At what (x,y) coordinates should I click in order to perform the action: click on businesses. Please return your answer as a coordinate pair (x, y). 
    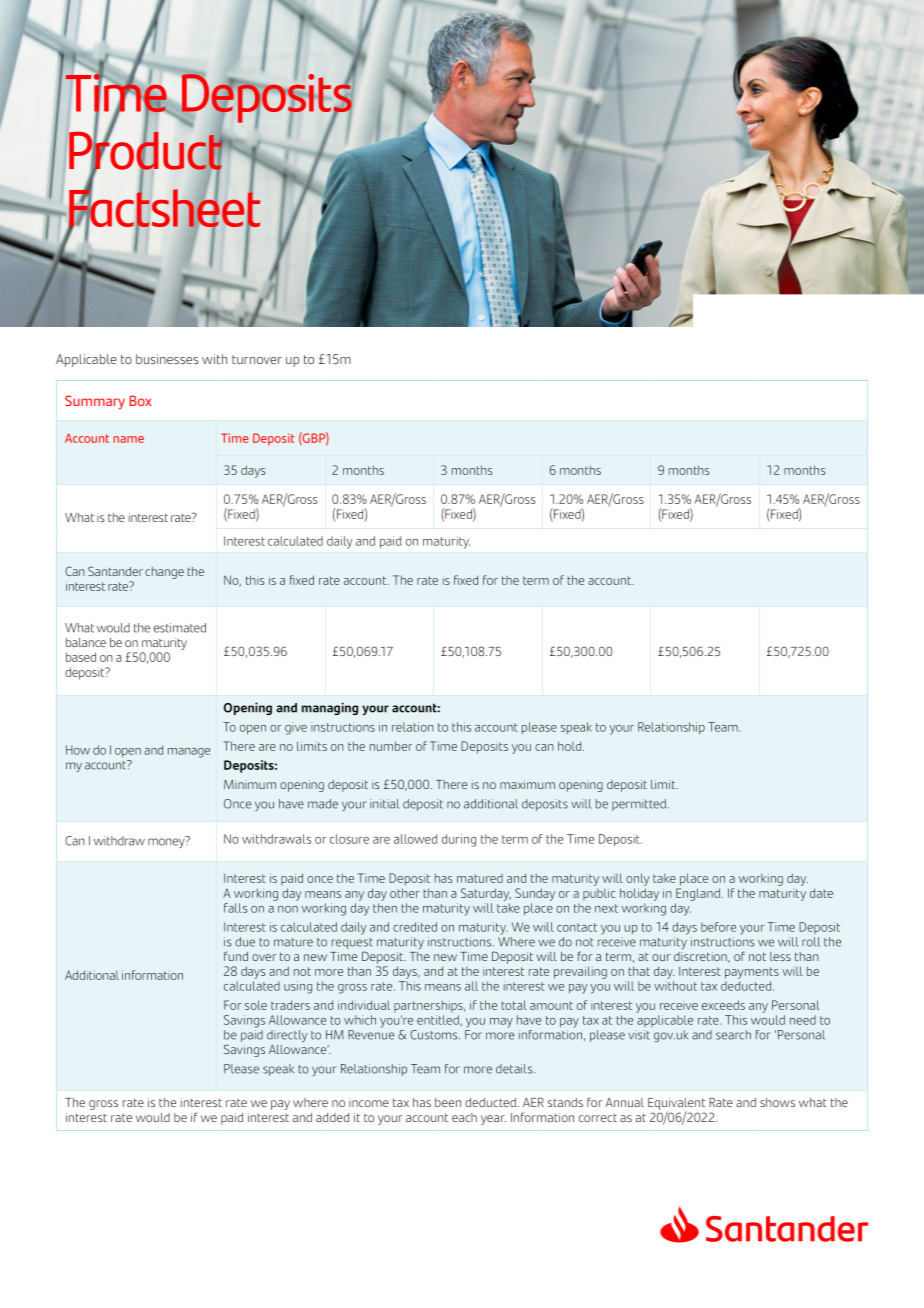
    Looking at the image, I should click on (167, 359).
